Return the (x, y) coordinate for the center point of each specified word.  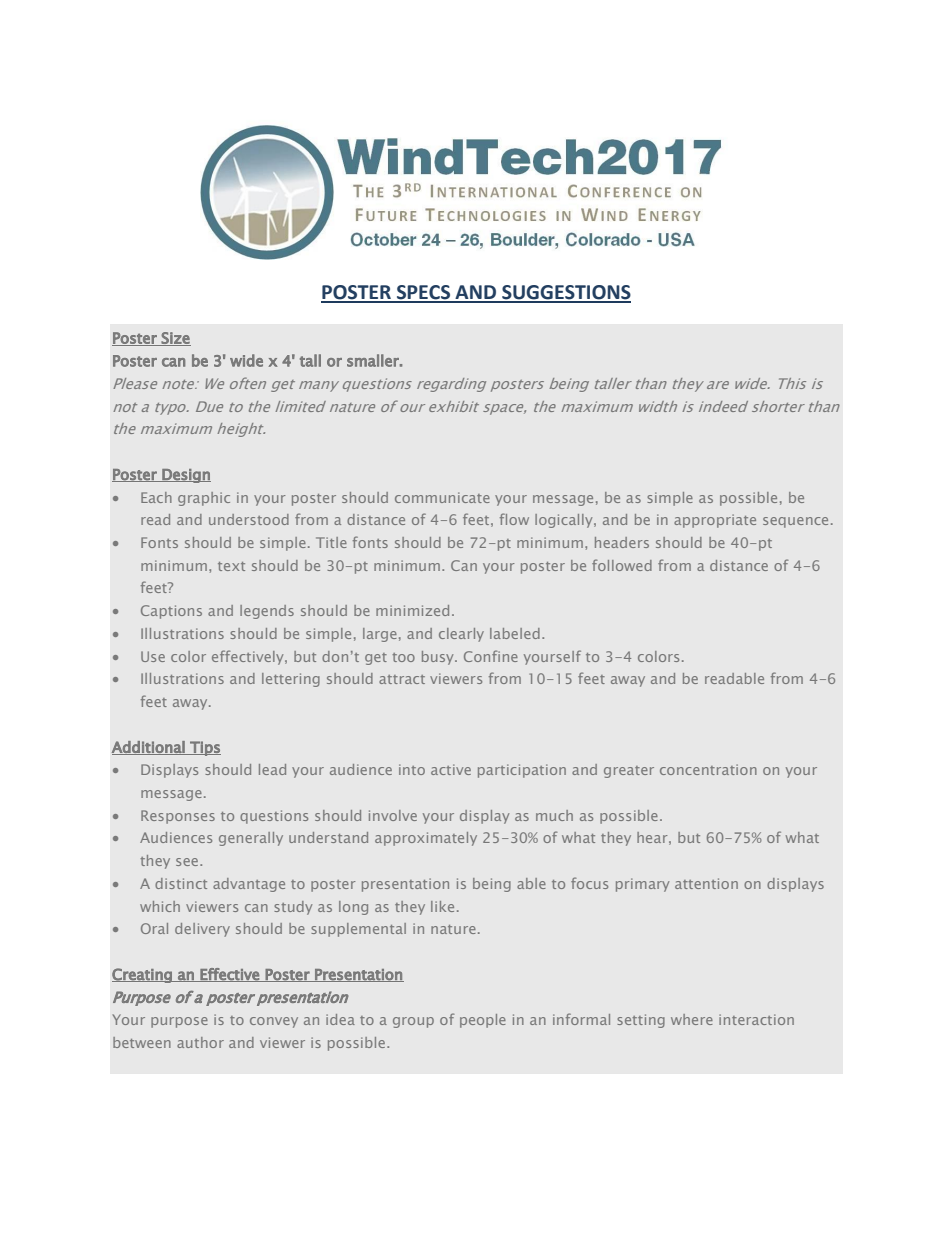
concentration (708, 769)
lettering (291, 680)
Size (175, 339)
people (483, 1021)
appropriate (715, 521)
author (200, 1042)
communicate (442, 497)
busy (439, 658)
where (692, 1019)
